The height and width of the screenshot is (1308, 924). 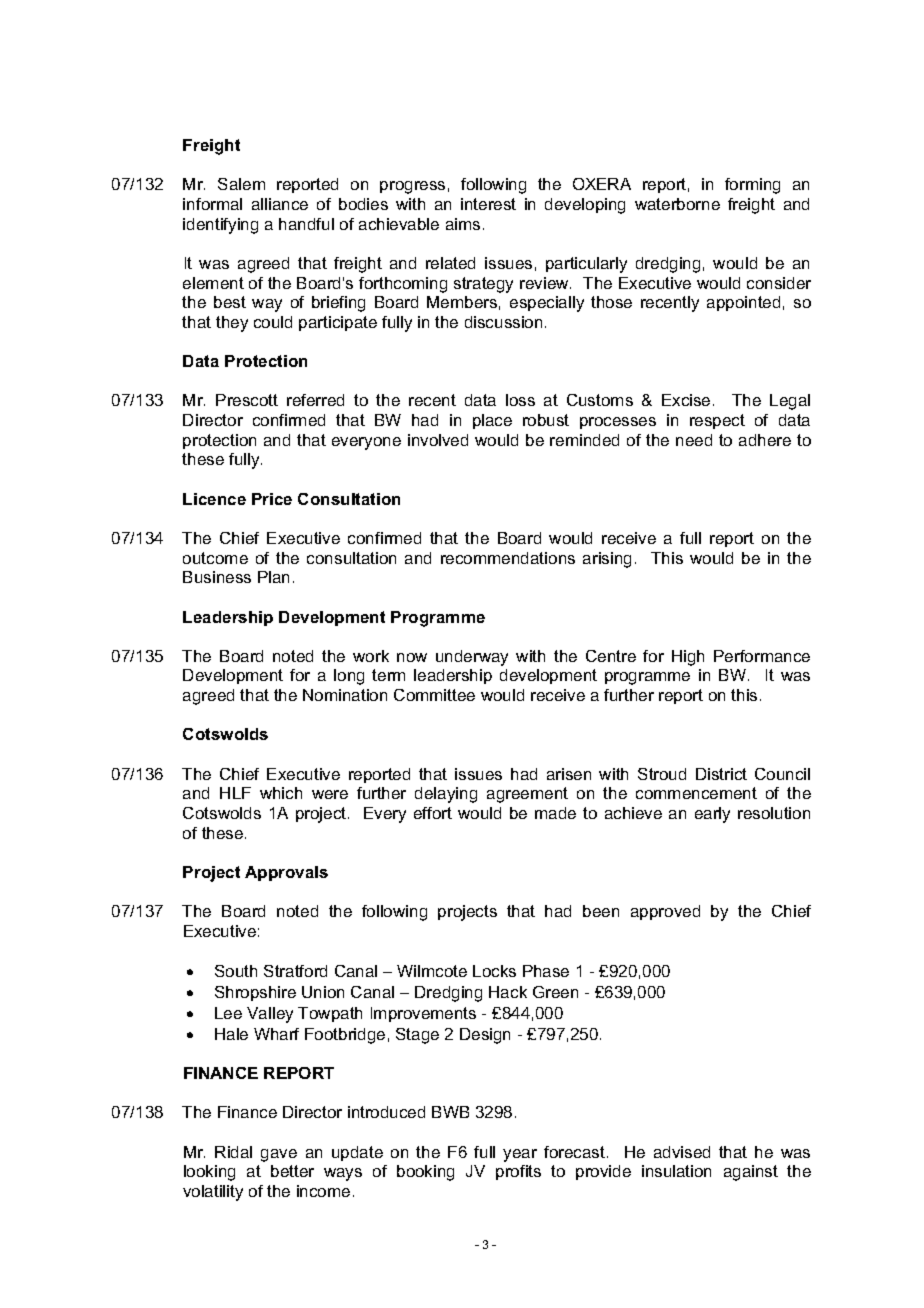 What do you see at coordinates (279, 1155) in the screenshot?
I see `gave` at bounding box center [279, 1155].
